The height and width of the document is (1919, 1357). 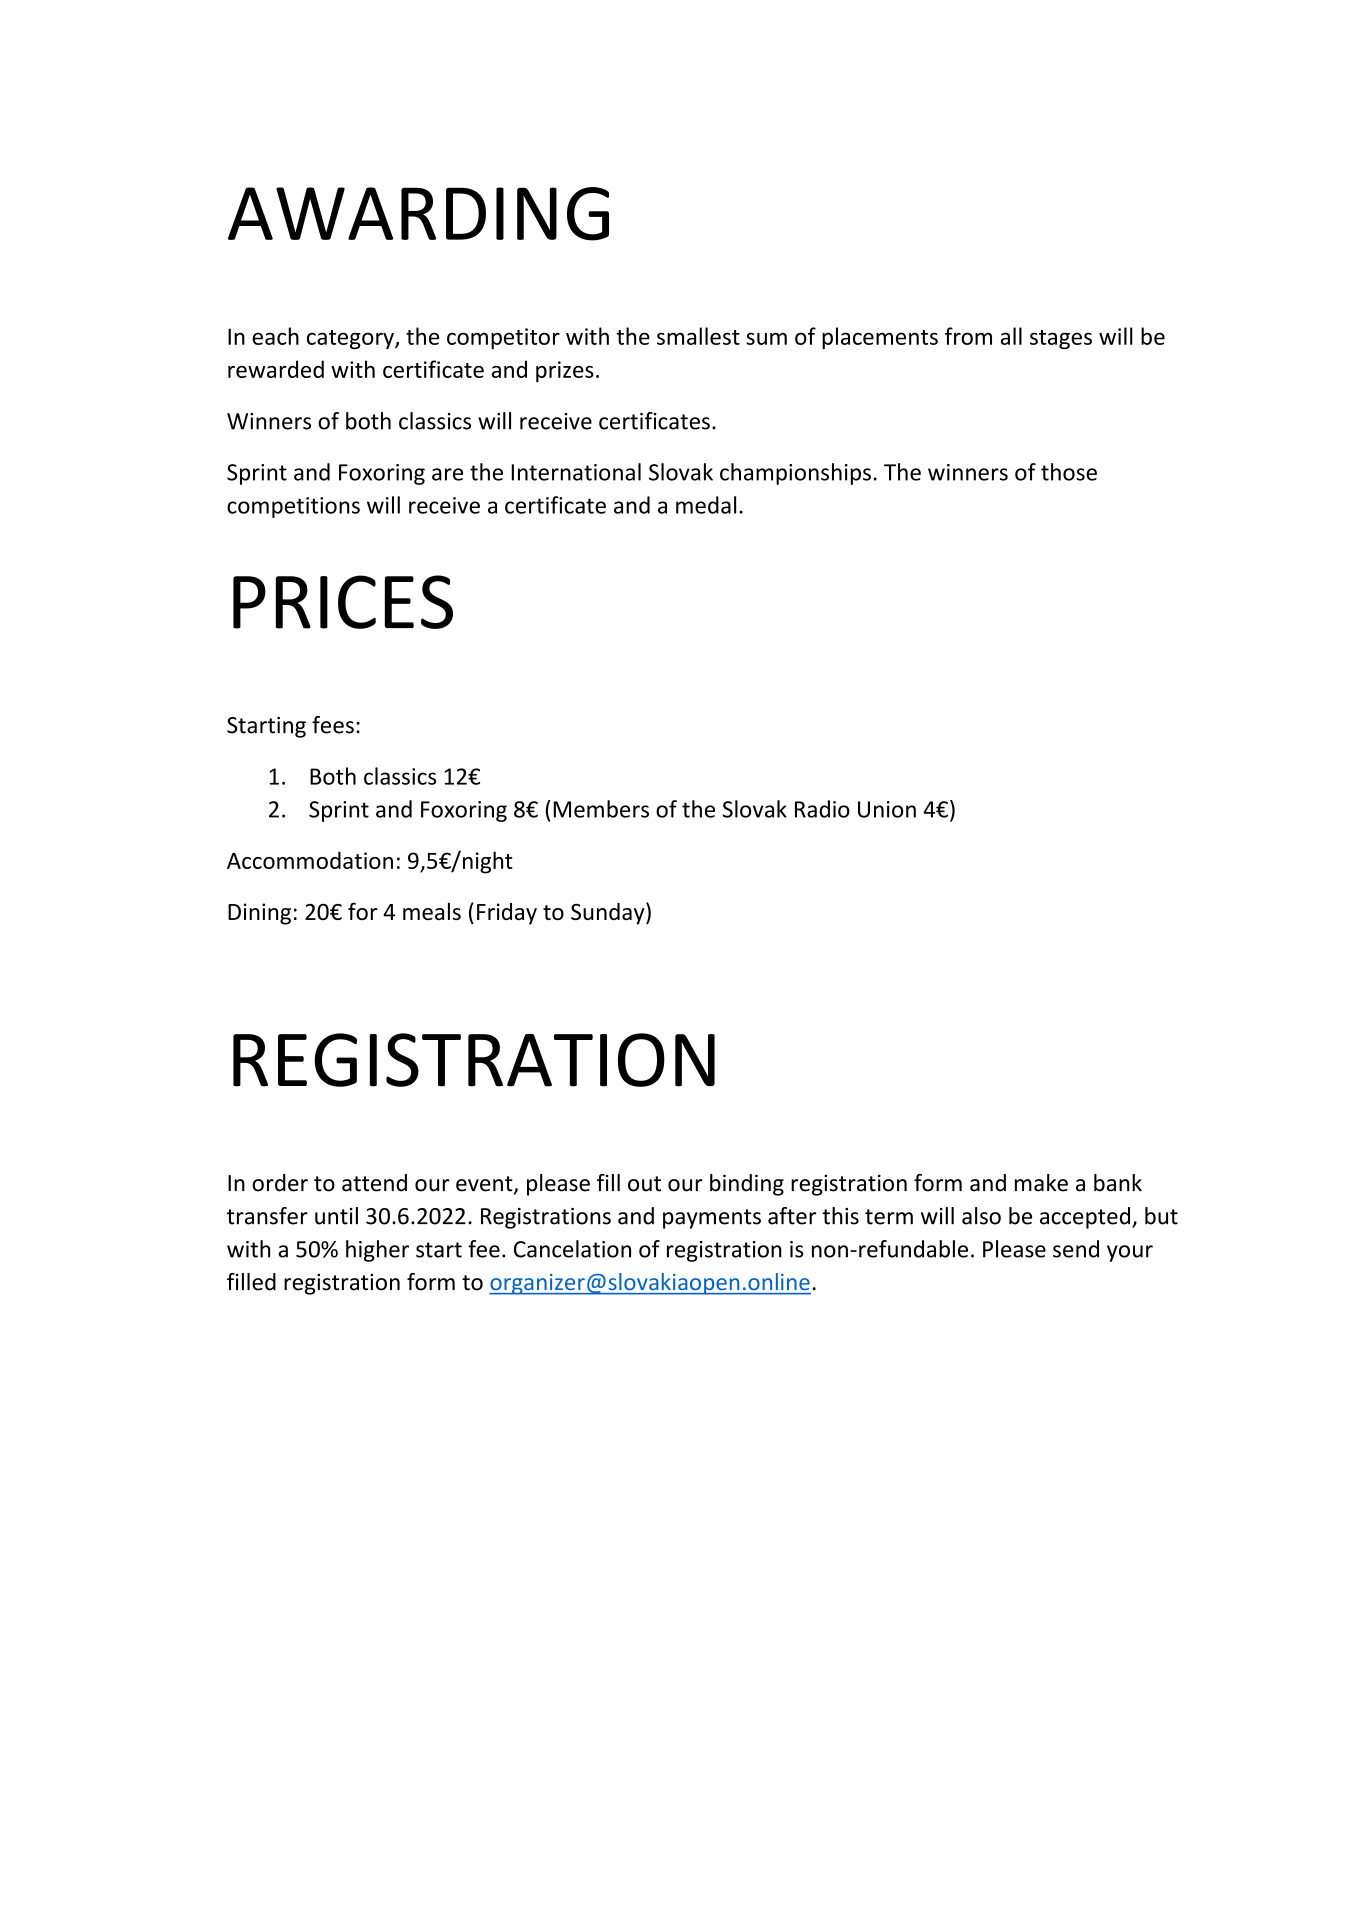 What do you see at coordinates (432, 911) in the document?
I see `meals` at bounding box center [432, 911].
